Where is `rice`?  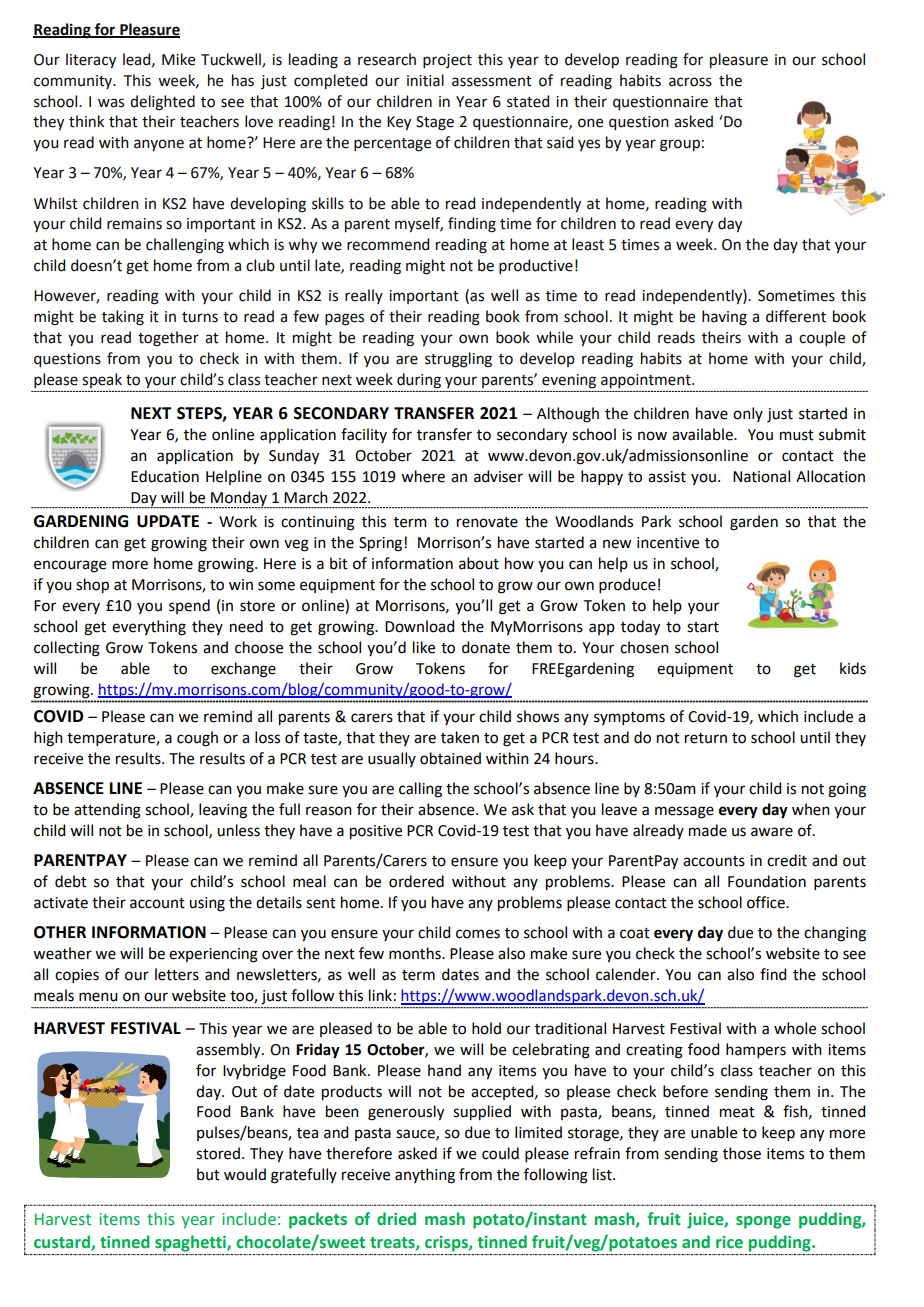
rice is located at coordinates (729, 1242).
